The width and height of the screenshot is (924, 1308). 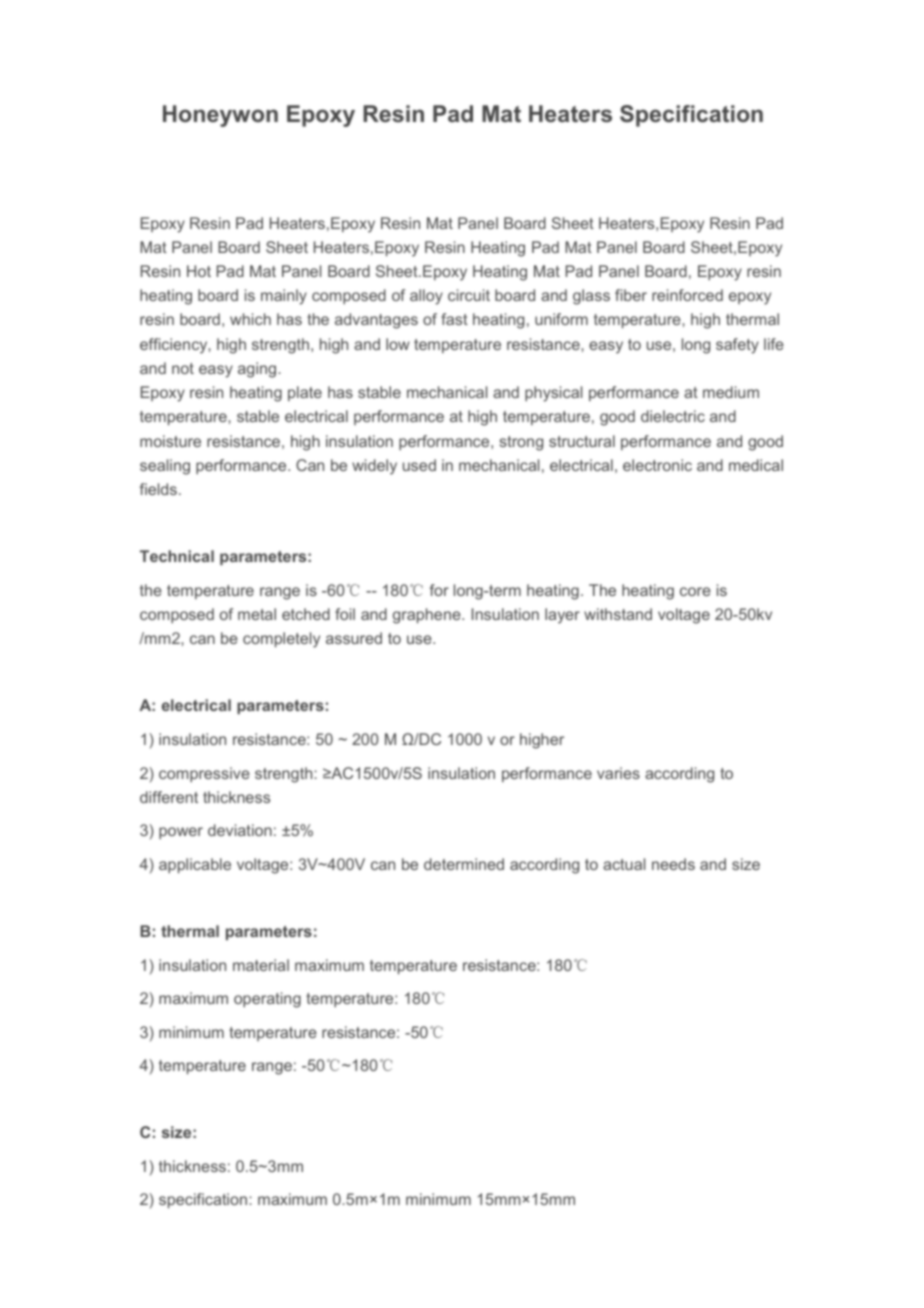 I want to click on material, so click(x=261, y=965).
